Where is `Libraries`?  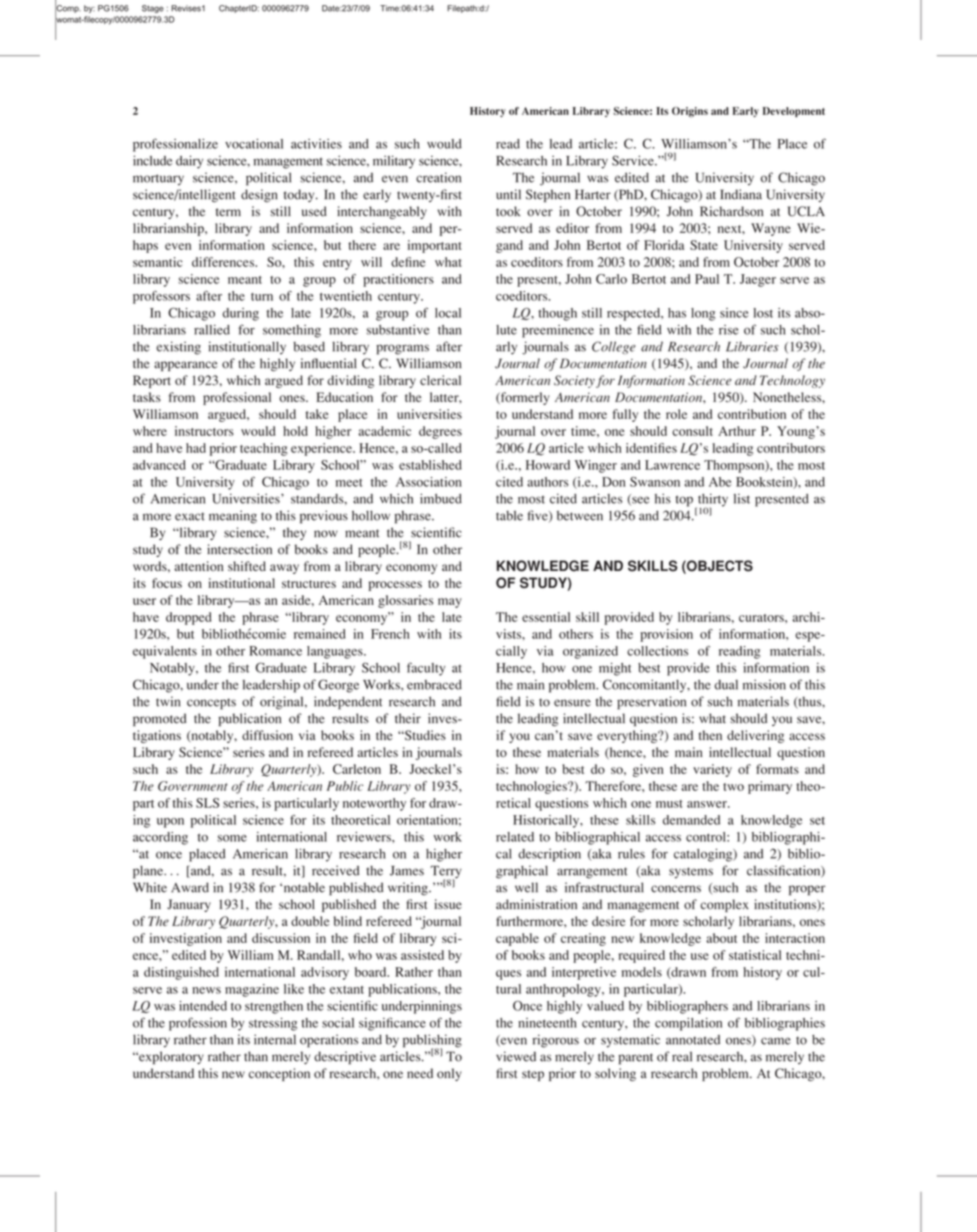
Libraries is located at coordinates (752, 346).
